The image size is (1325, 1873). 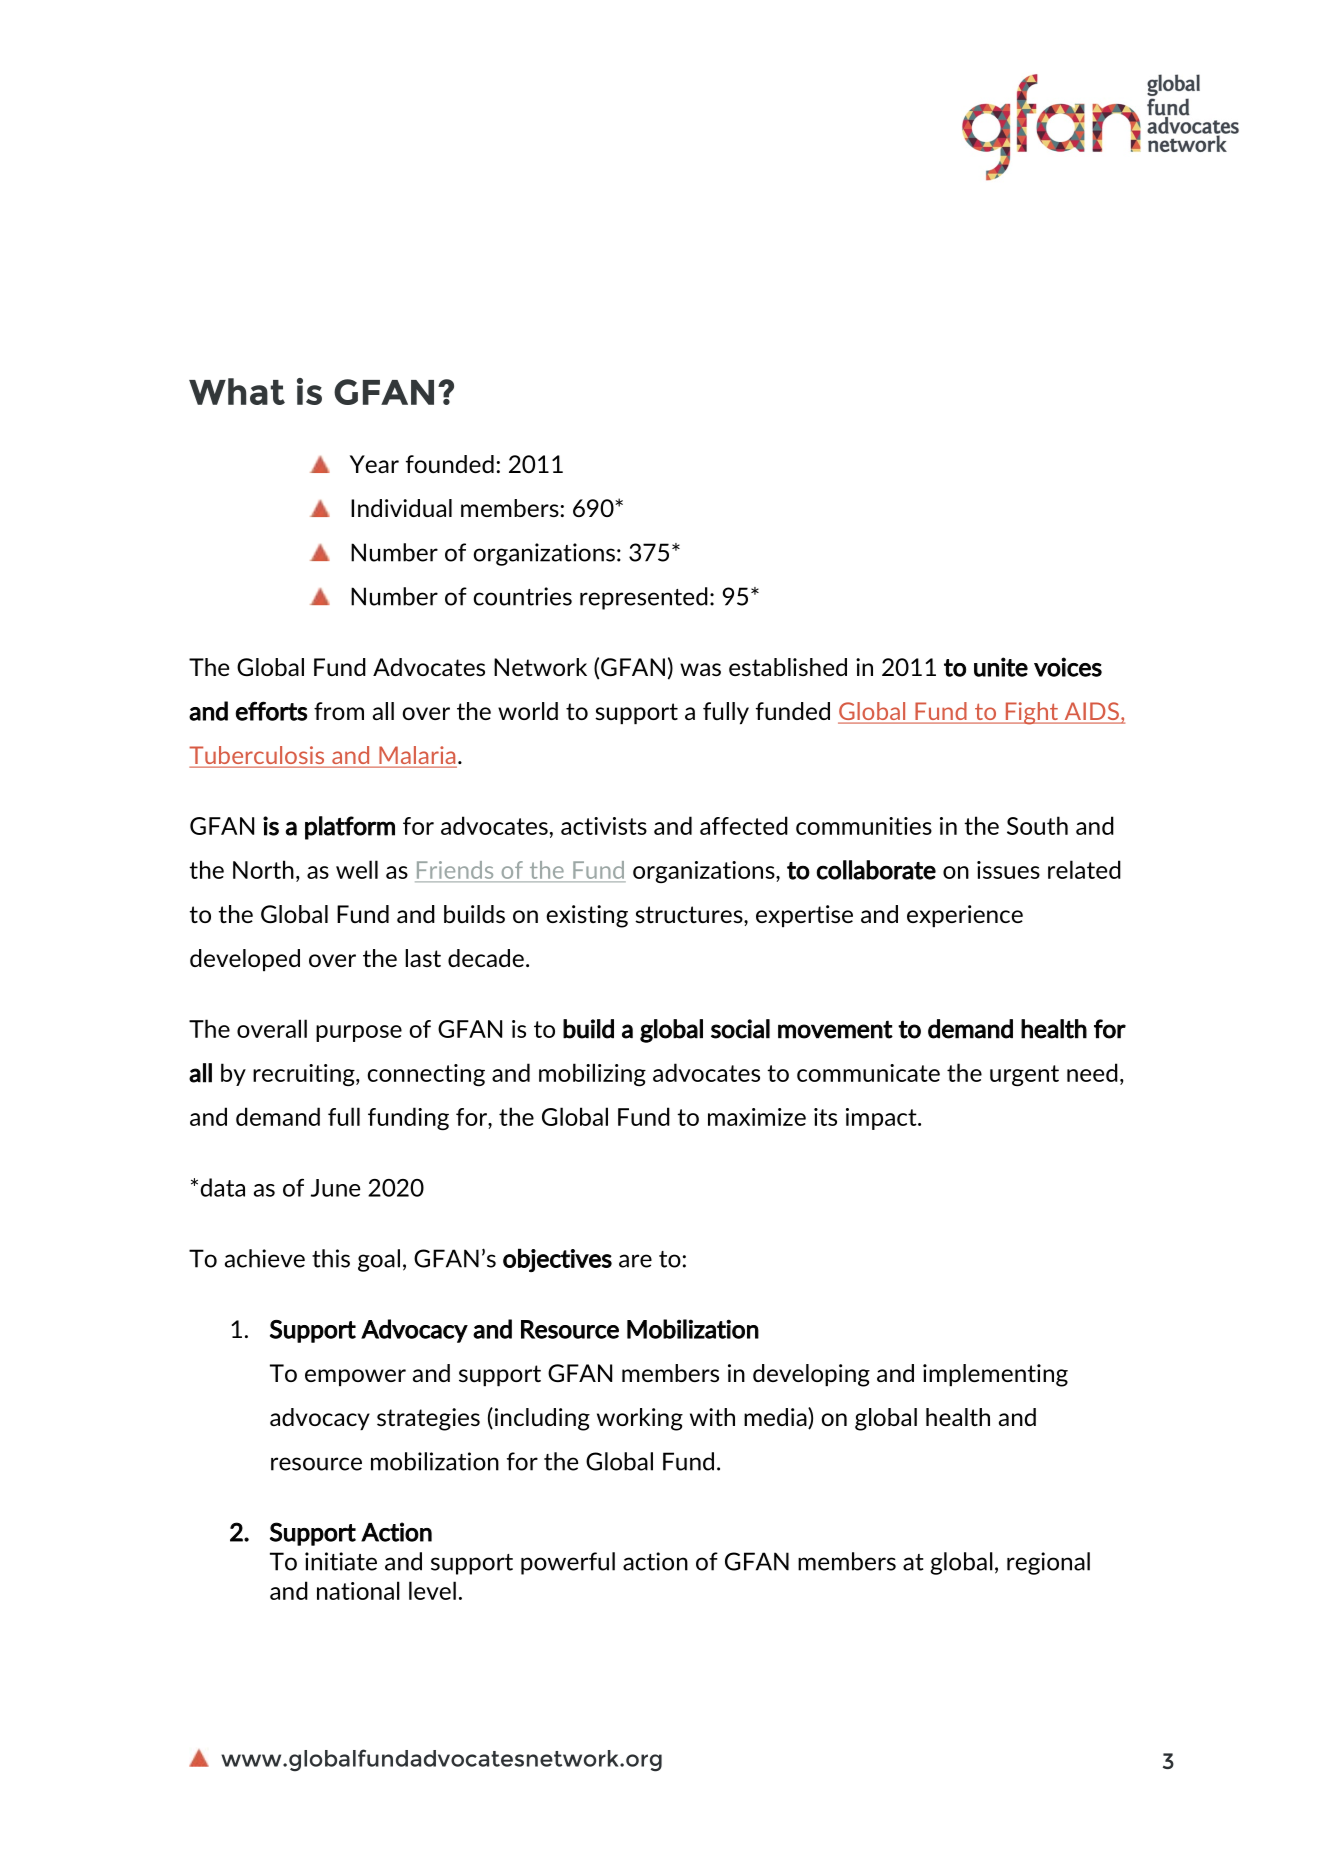 I want to click on initiate, so click(x=341, y=1561).
